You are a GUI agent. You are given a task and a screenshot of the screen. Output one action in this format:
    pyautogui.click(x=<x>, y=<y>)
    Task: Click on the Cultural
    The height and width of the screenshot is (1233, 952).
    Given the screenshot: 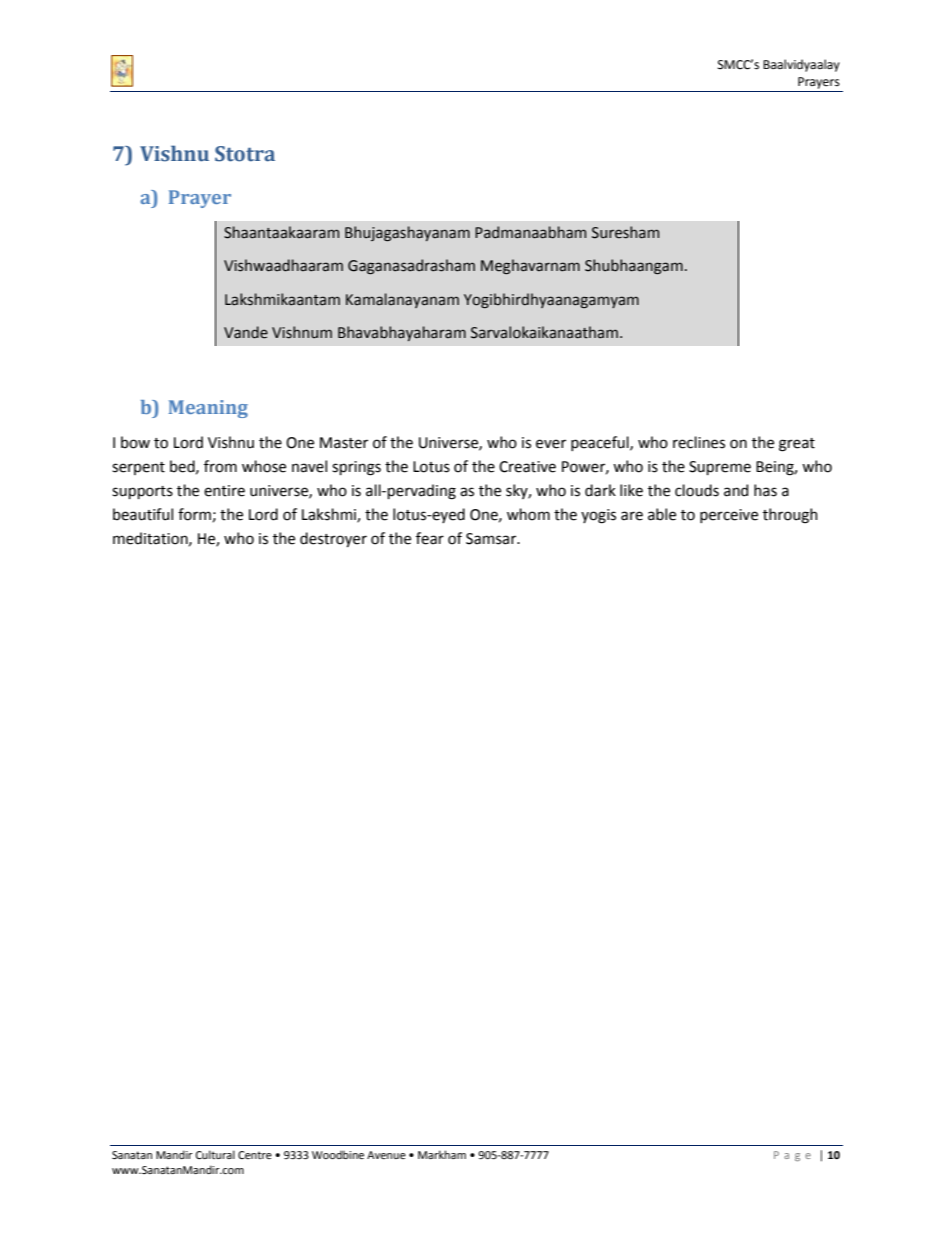 What is the action you would take?
    pyautogui.click(x=215, y=1154)
